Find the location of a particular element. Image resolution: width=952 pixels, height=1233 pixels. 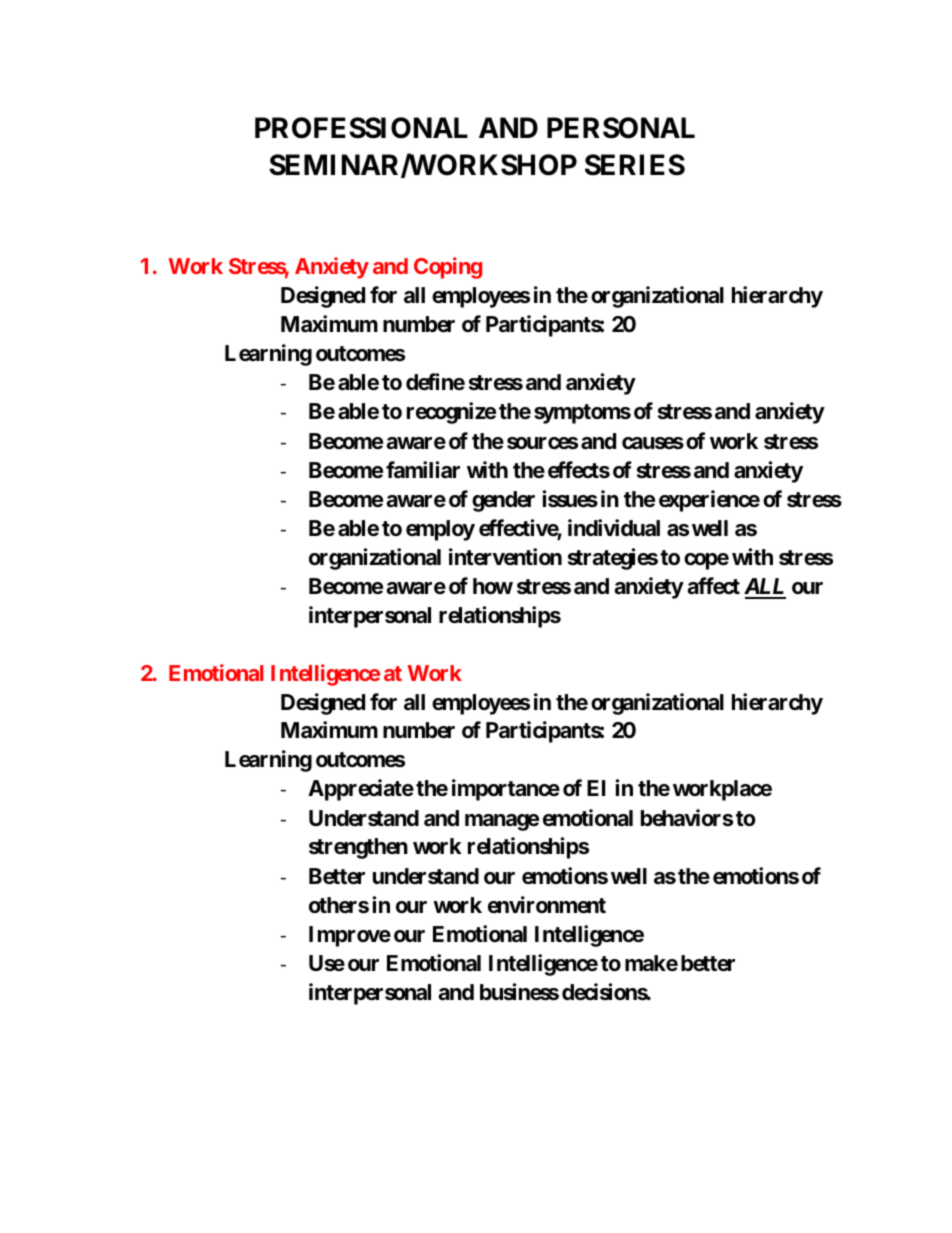

familiar is located at coordinates (423, 470).
